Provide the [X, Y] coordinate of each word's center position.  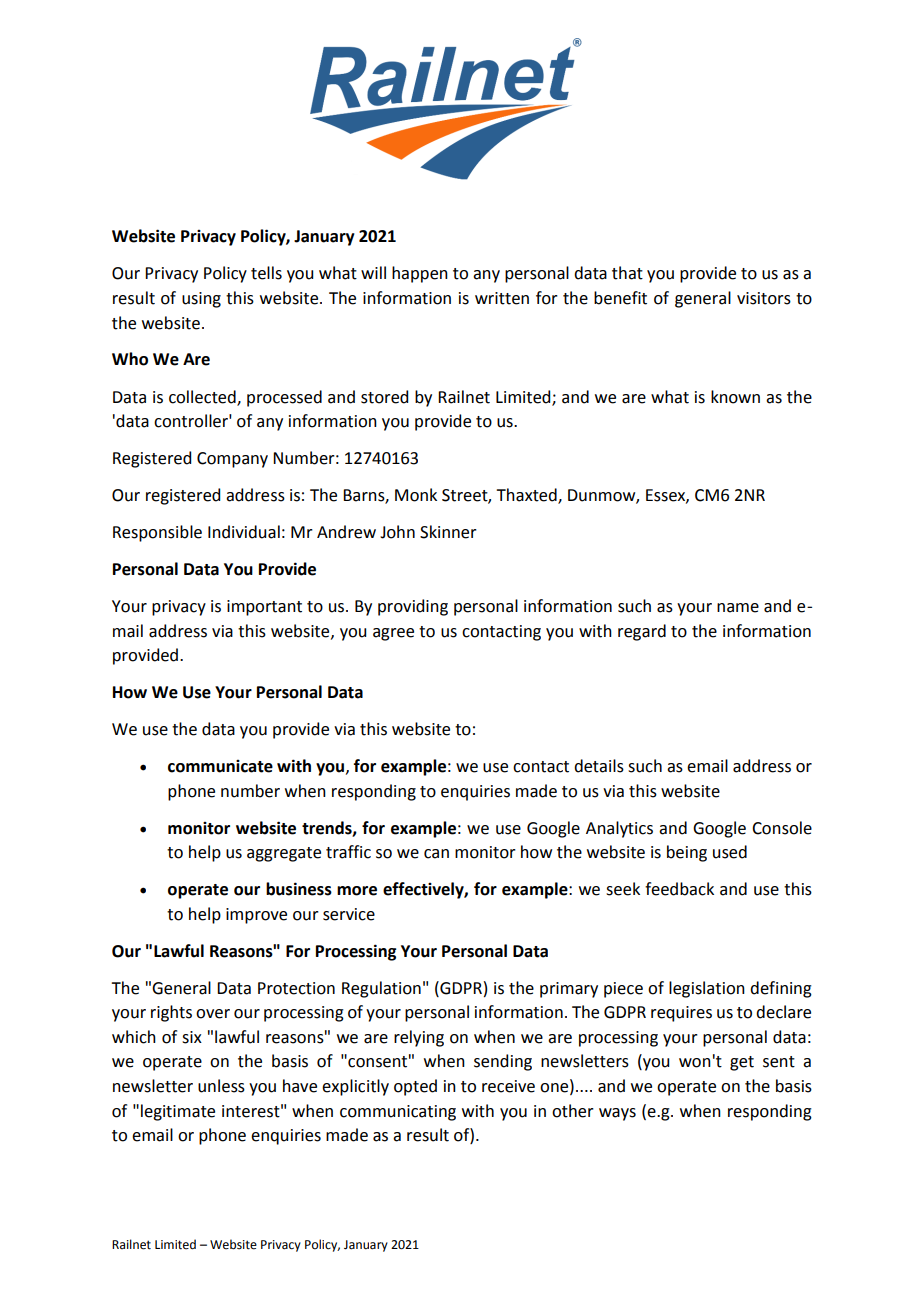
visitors [764, 298]
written [502, 298]
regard [642, 632]
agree [393, 634]
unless [221, 1086]
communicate [220, 766]
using [201, 300]
